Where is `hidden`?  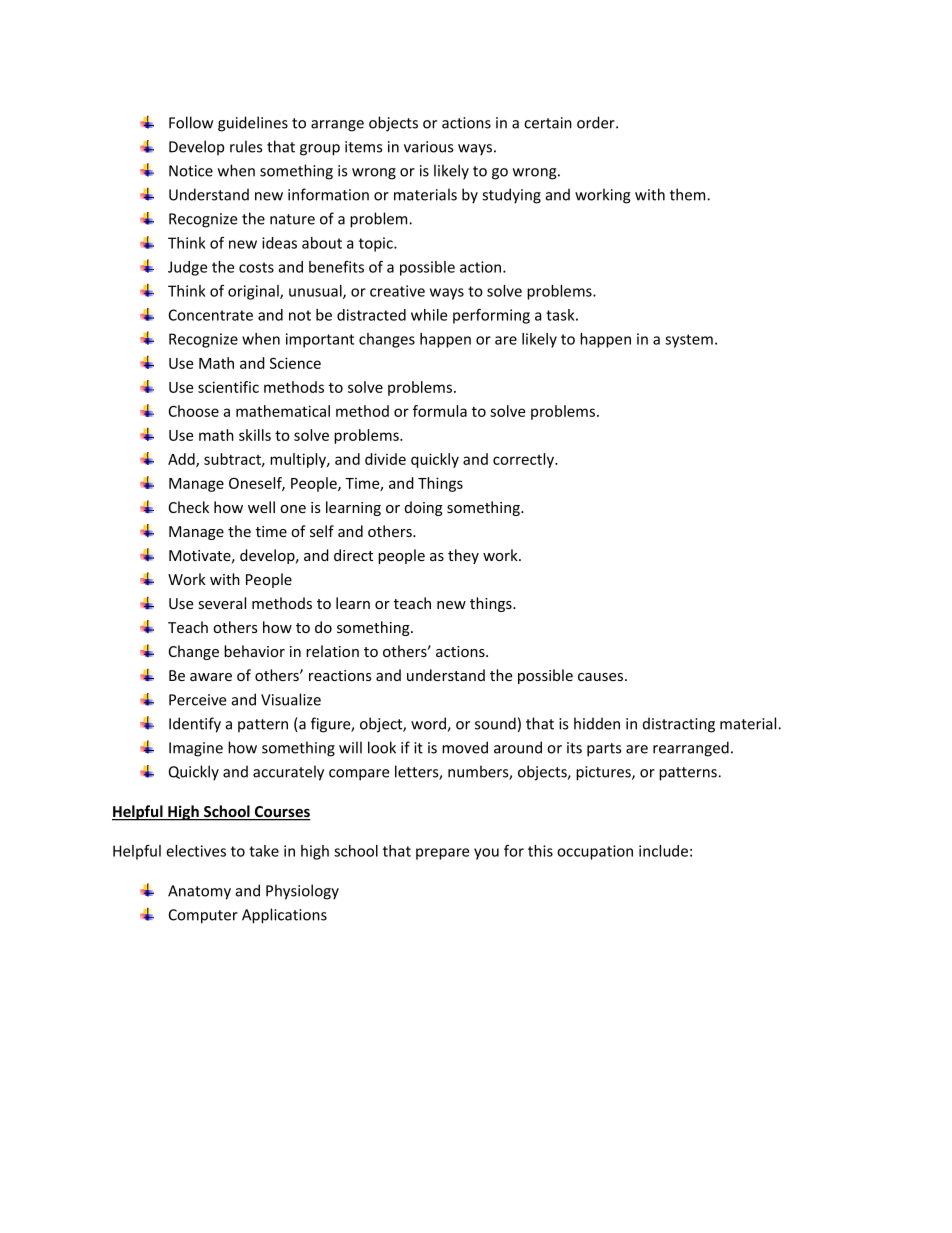
hidden is located at coordinates (597, 723).
